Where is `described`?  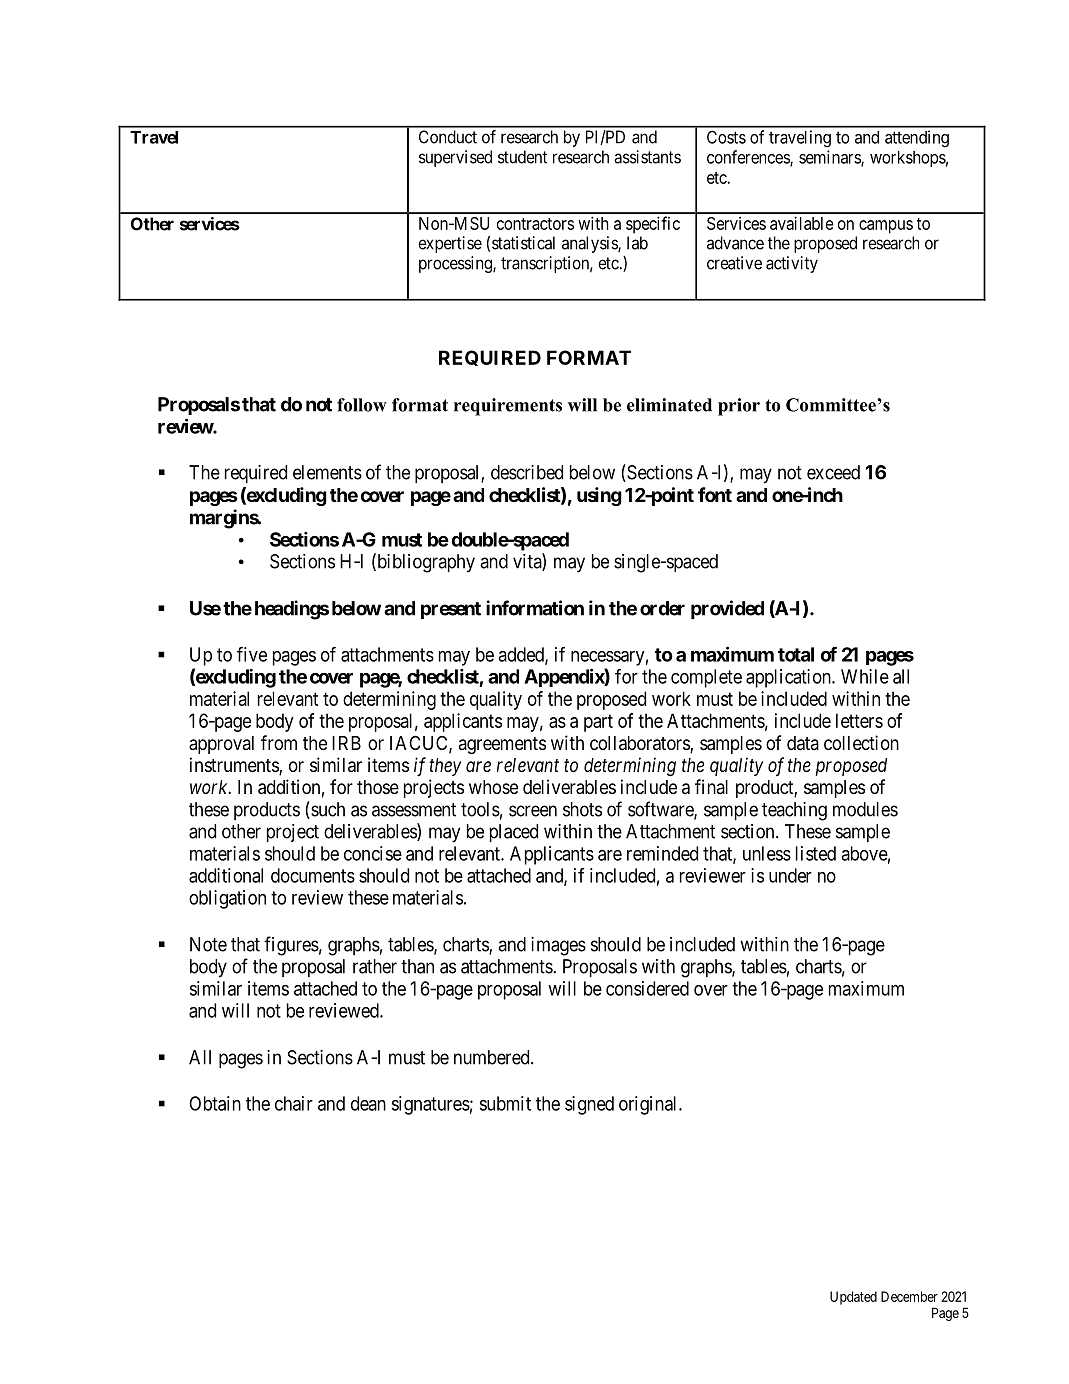 described is located at coordinates (527, 472).
